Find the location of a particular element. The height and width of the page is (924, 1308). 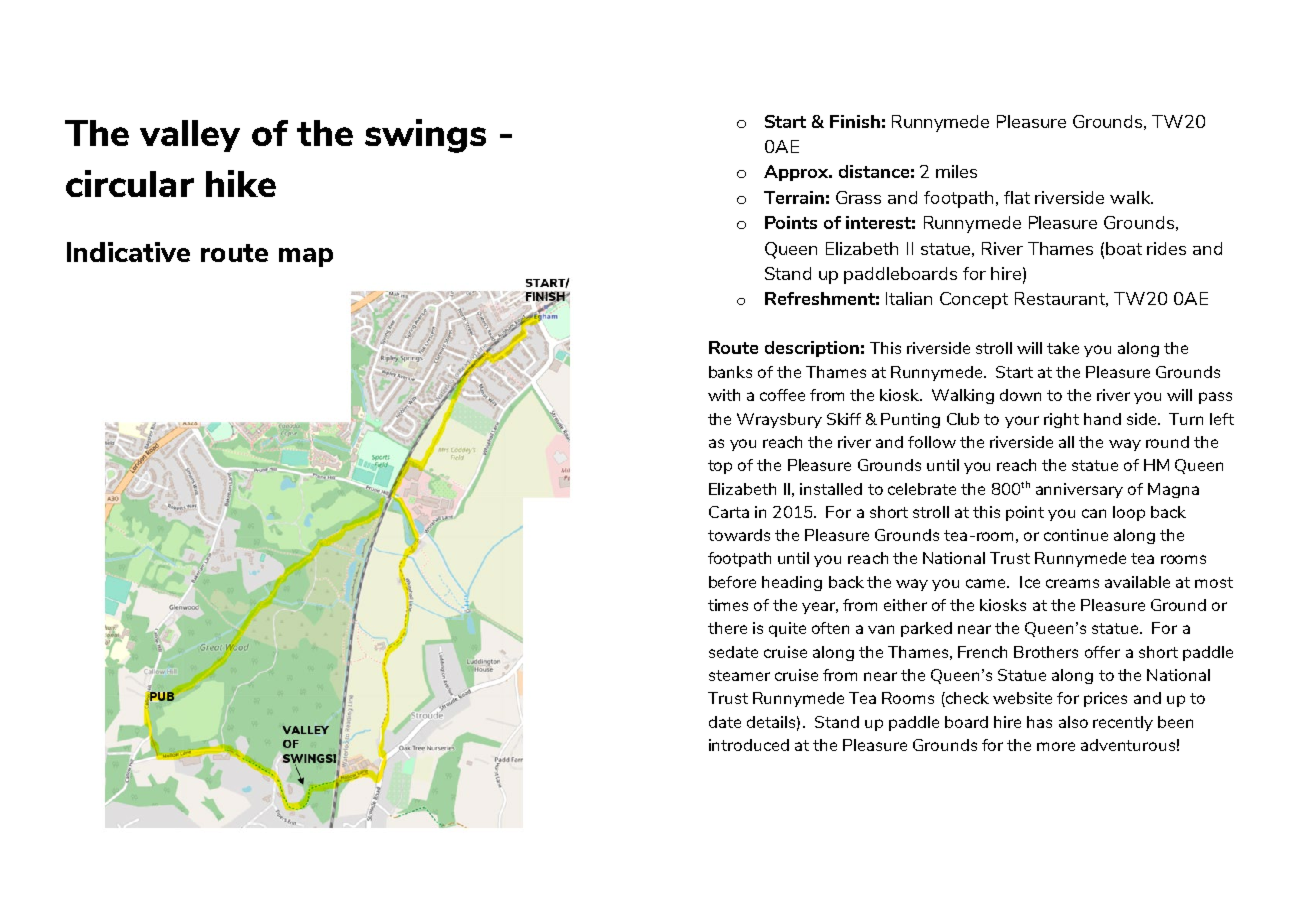

introduced is located at coordinates (749, 745).
